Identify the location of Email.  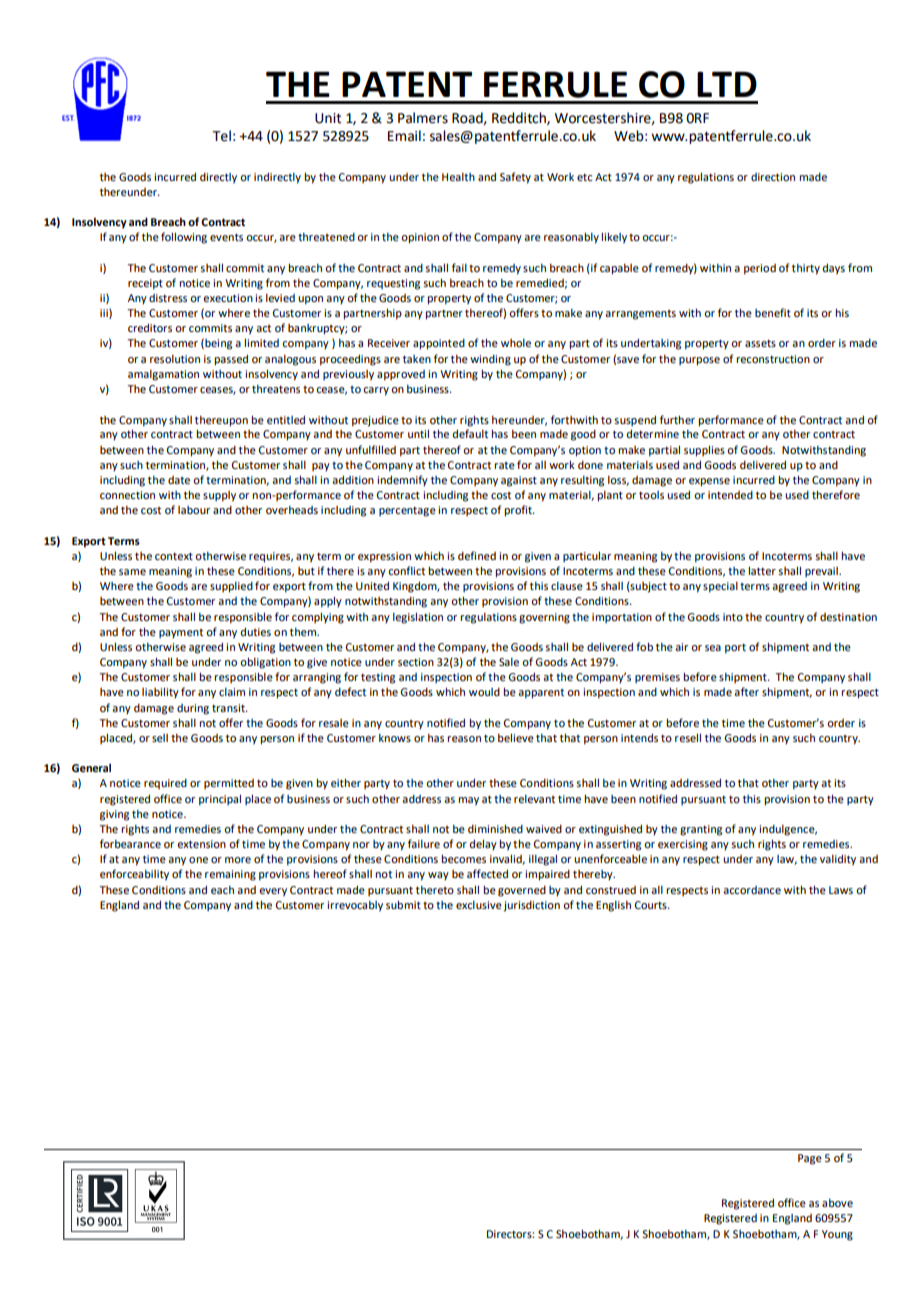
(404, 136).
